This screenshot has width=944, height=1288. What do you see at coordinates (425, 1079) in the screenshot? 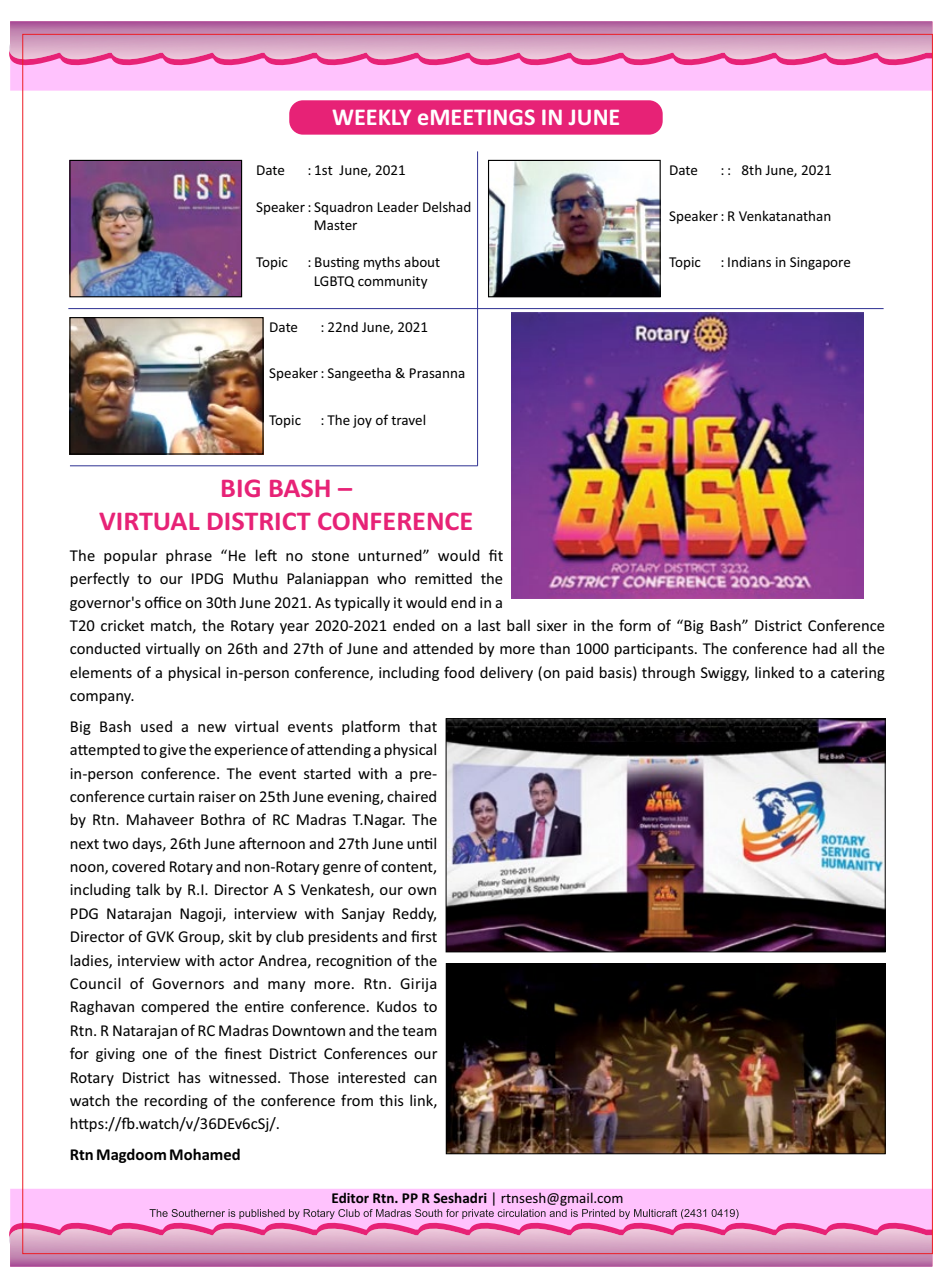
I see `can` at bounding box center [425, 1079].
